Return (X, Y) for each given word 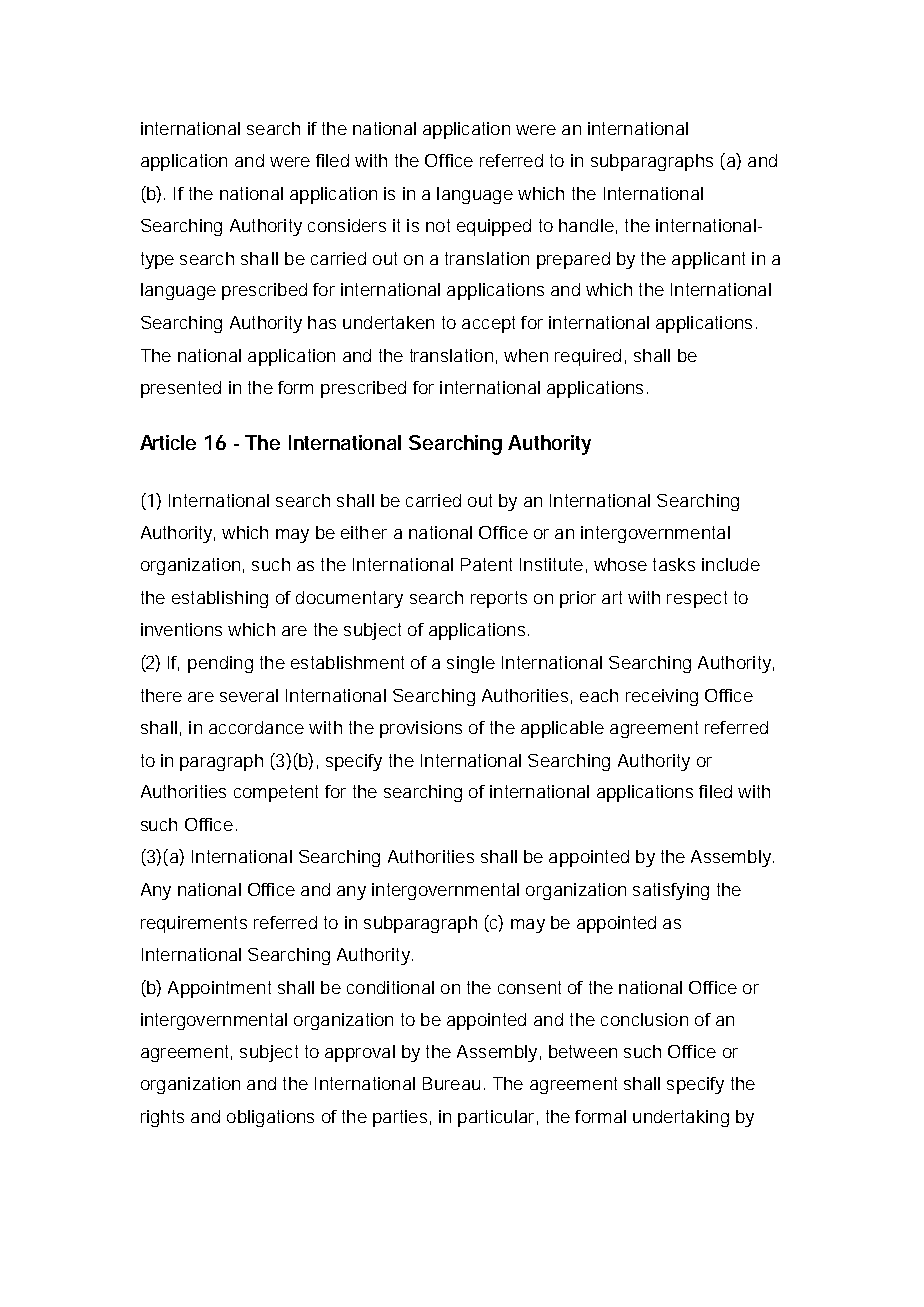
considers (347, 225)
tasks (674, 564)
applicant (708, 260)
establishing (220, 599)
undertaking (681, 1118)
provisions (421, 729)
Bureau (451, 1083)
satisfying (671, 891)
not (438, 225)
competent (276, 793)
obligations (270, 1118)
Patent (486, 564)
